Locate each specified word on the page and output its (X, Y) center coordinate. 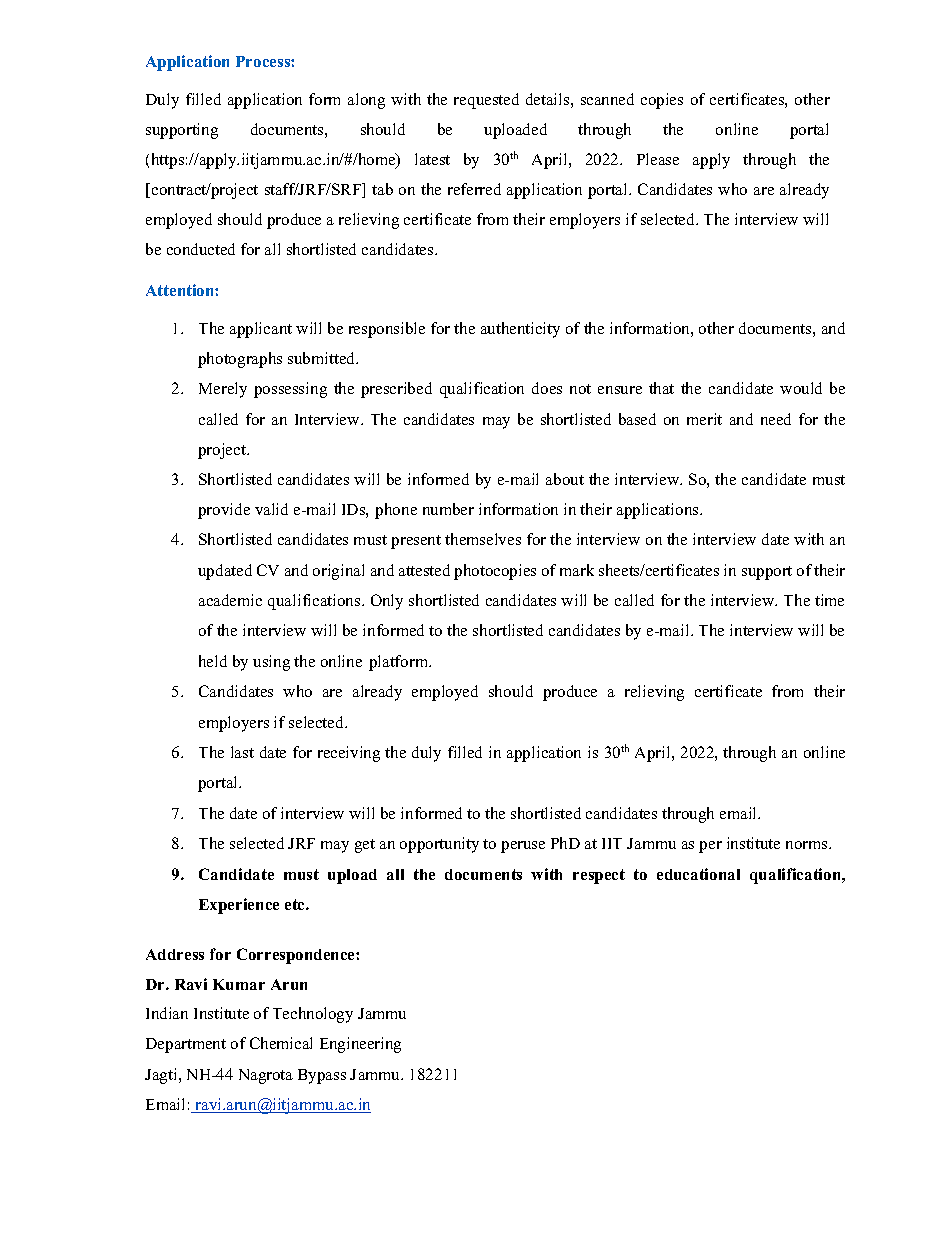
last (242, 752)
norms (808, 845)
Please (658, 159)
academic (230, 600)
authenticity (520, 330)
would (801, 388)
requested (486, 101)
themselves (483, 539)
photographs (240, 360)
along (366, 101)
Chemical (281, 1043)
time (829, 600)
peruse (523, 847)
